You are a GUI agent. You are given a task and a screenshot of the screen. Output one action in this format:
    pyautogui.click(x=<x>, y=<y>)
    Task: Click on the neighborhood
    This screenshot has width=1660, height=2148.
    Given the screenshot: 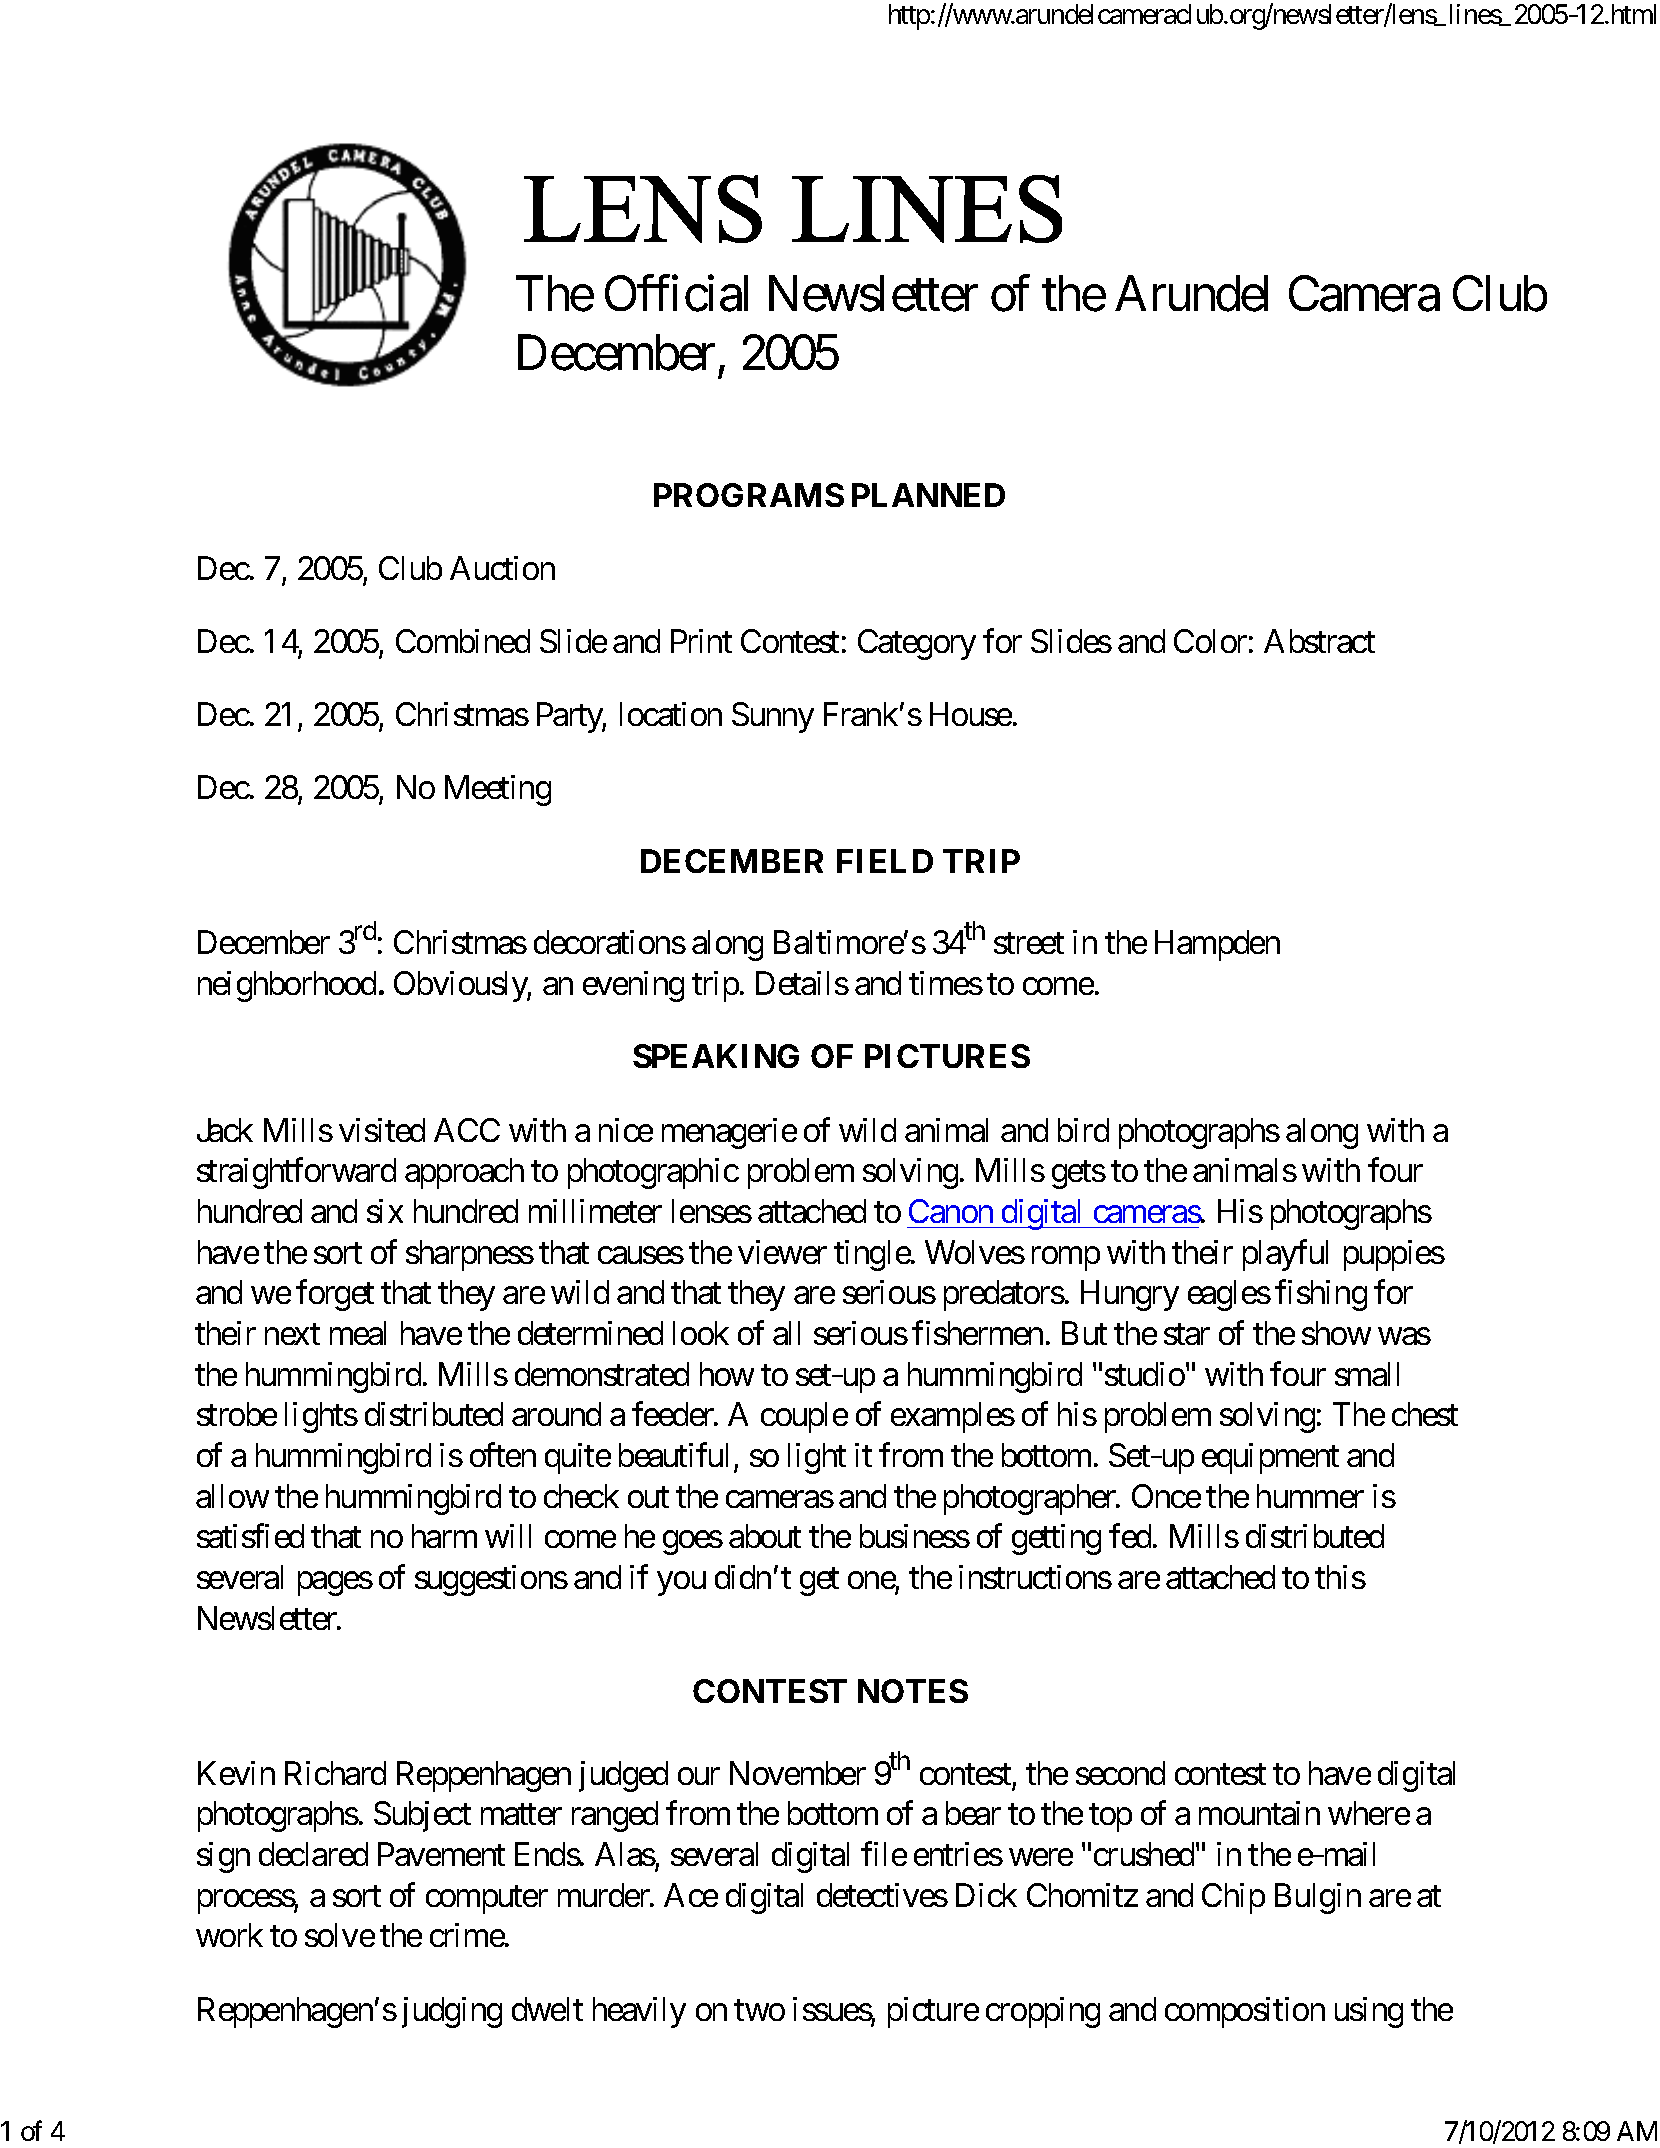 What is the action you would take?
    pyautogui.click(x=287, y=986)
